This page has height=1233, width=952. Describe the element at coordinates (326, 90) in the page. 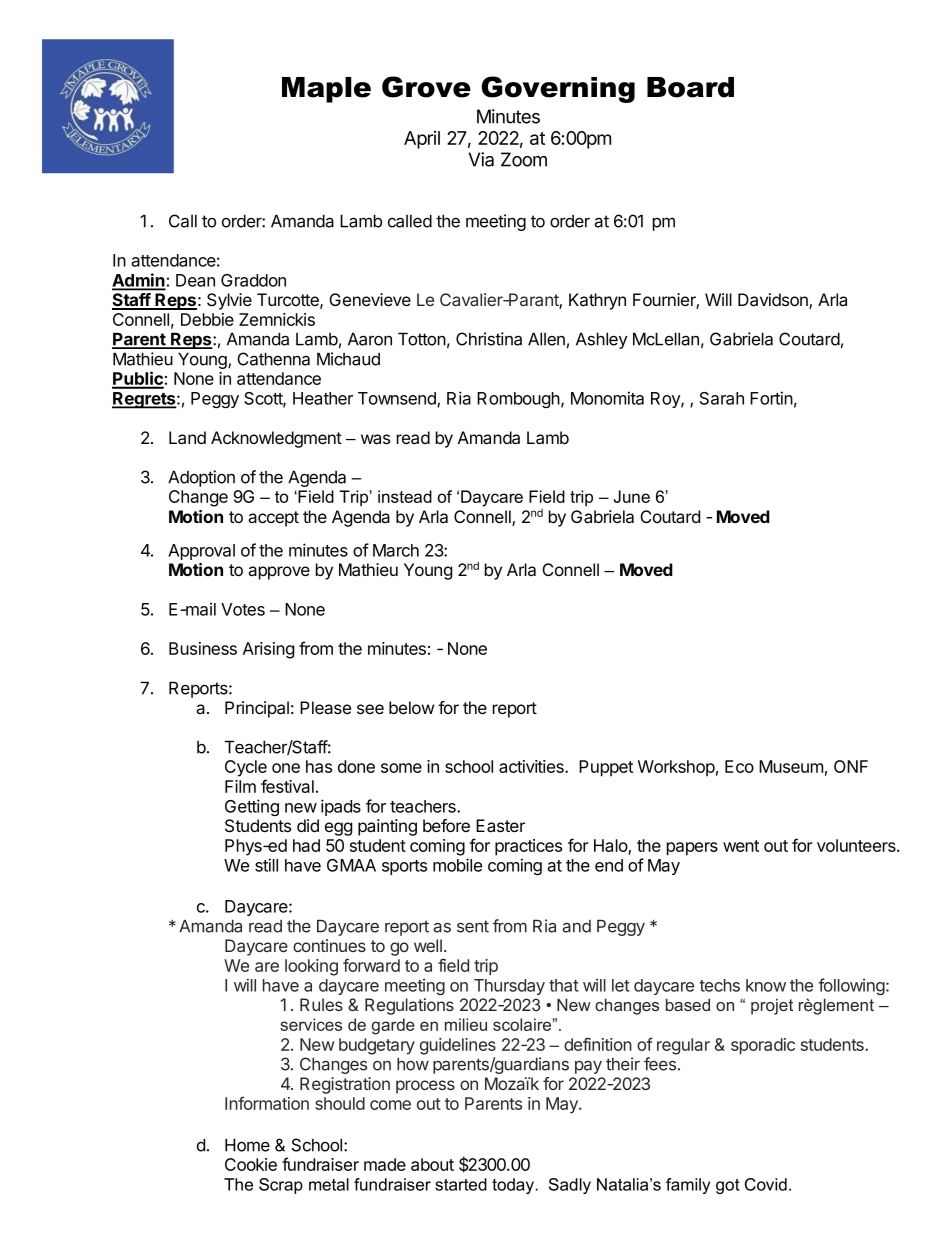

I see `Maple` at that location.
